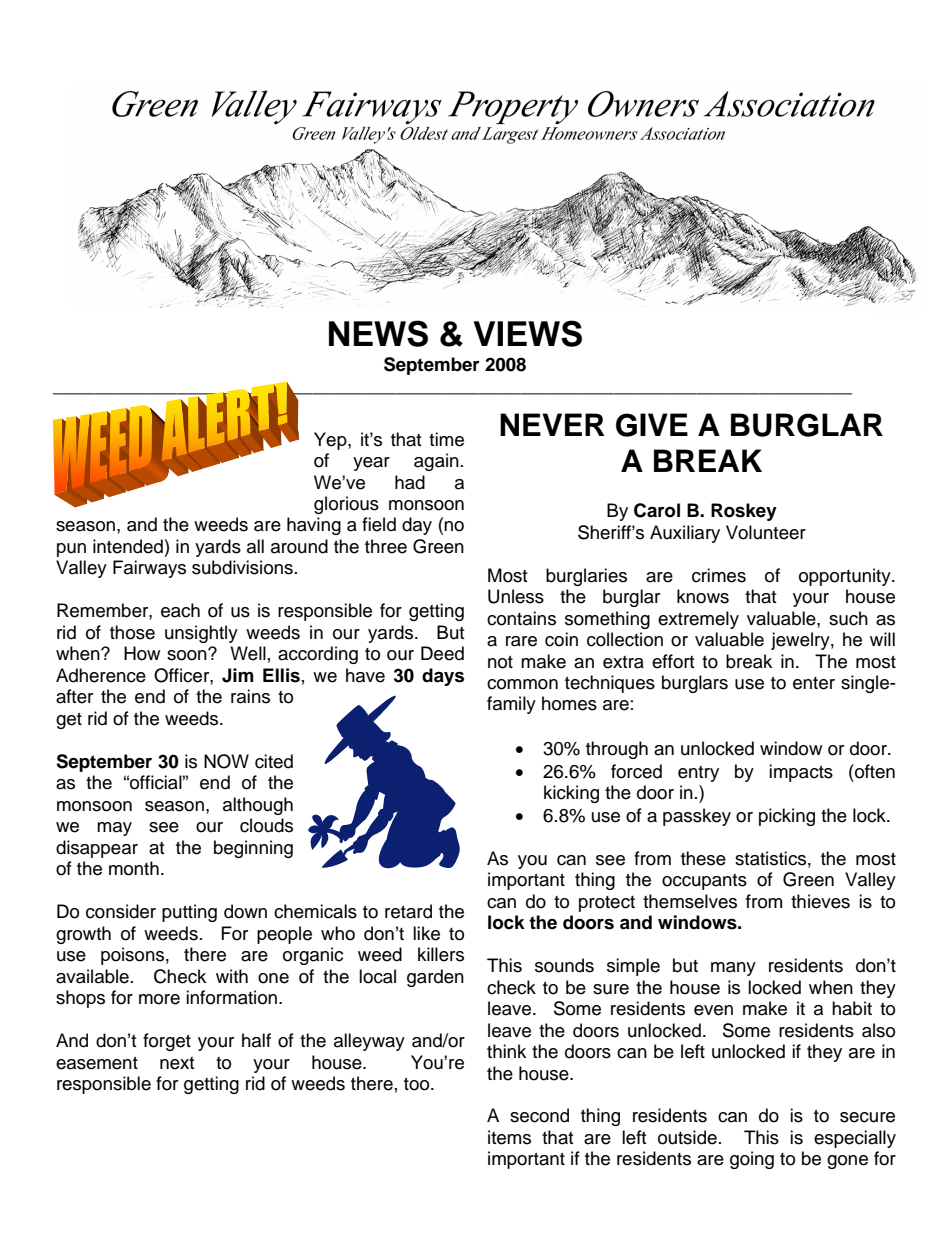  I want to click on NEWS, so click(378, 333).
